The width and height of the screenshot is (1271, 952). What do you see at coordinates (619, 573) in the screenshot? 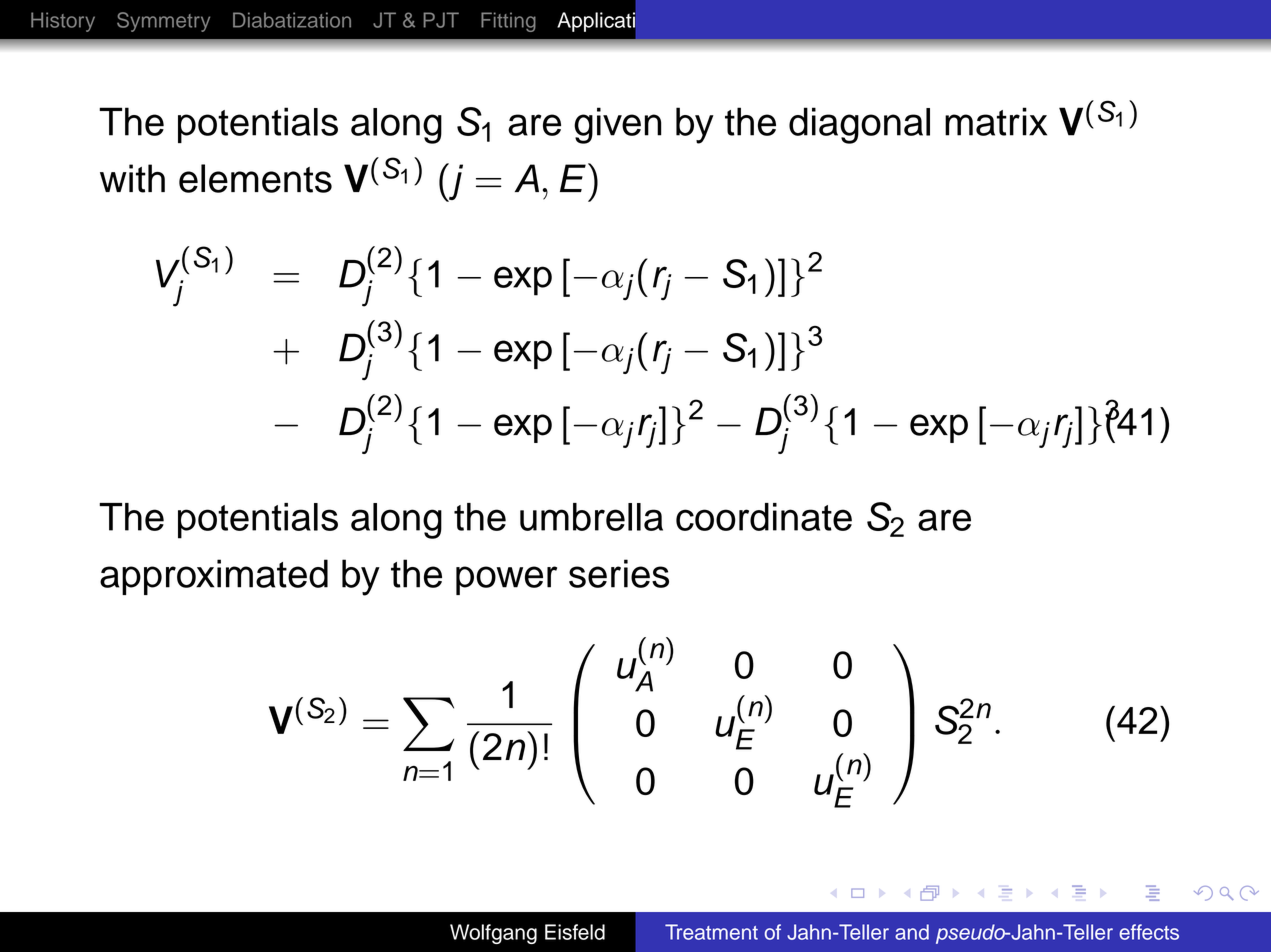
I see `series` at bounding box center [619, 573].
